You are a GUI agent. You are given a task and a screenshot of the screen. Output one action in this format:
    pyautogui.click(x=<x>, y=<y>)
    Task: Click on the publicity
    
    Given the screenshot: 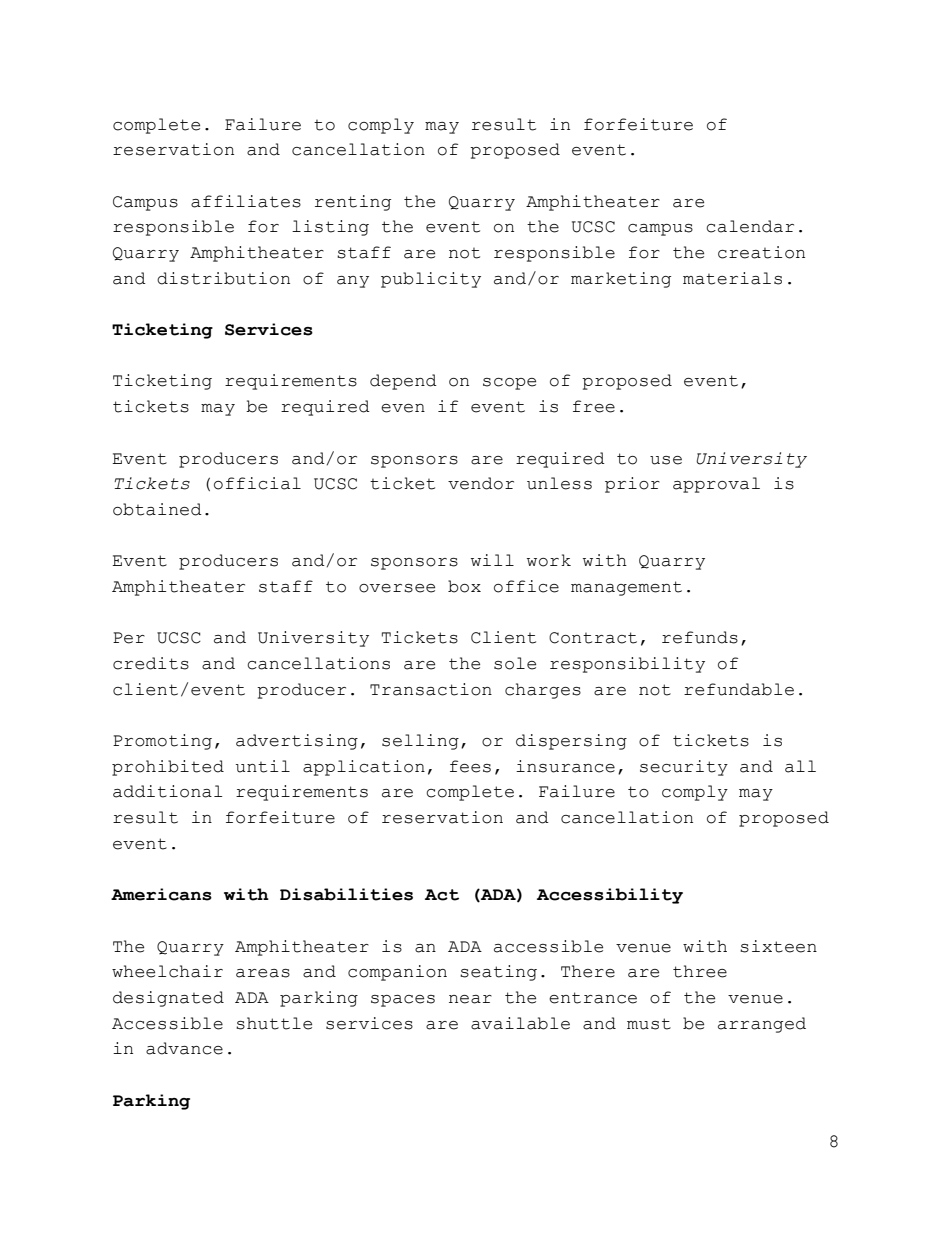 What is the action you would take?
    pyautogui.click(x=431, y=280)
